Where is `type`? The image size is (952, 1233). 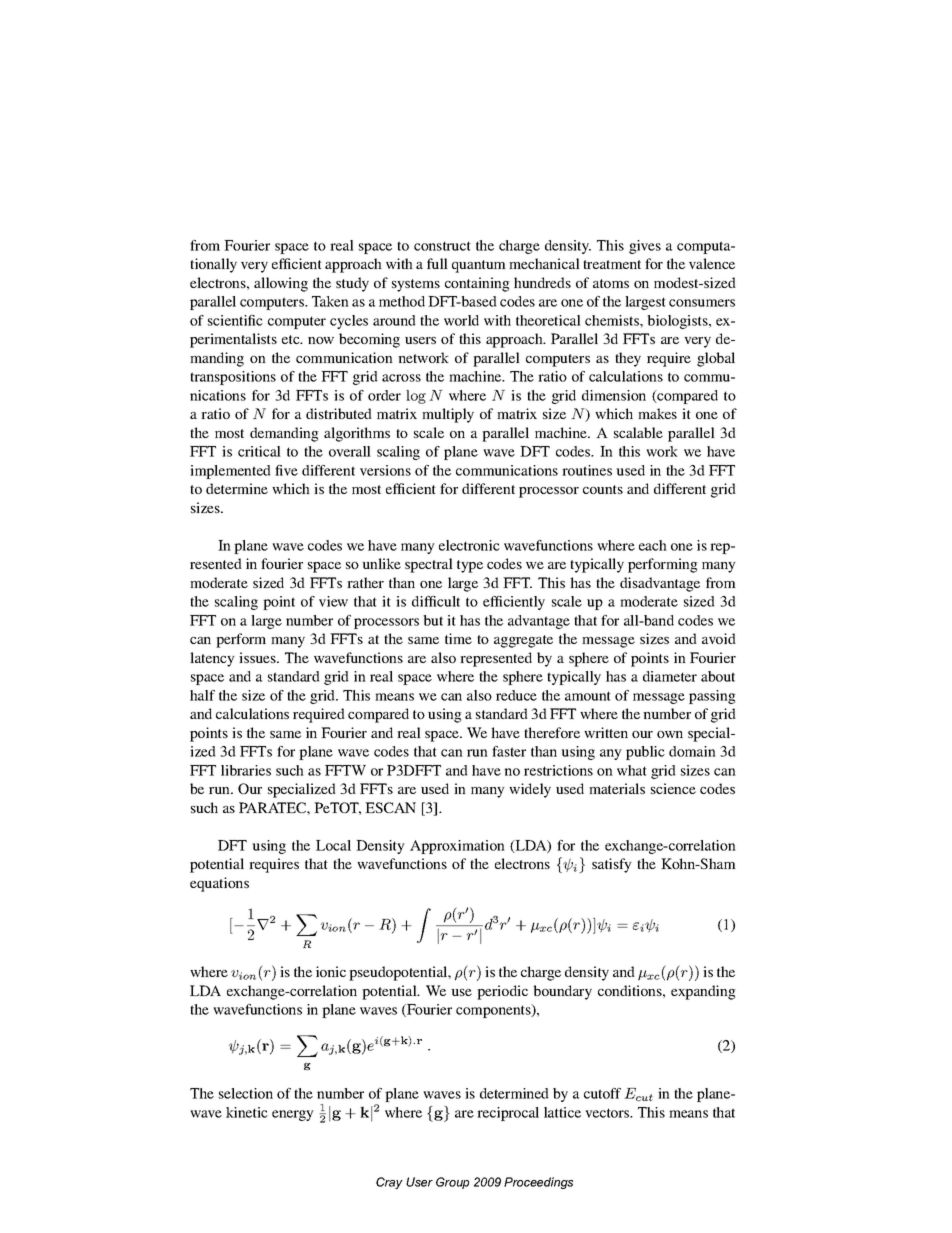 type is located at coordinates (470, 566).
